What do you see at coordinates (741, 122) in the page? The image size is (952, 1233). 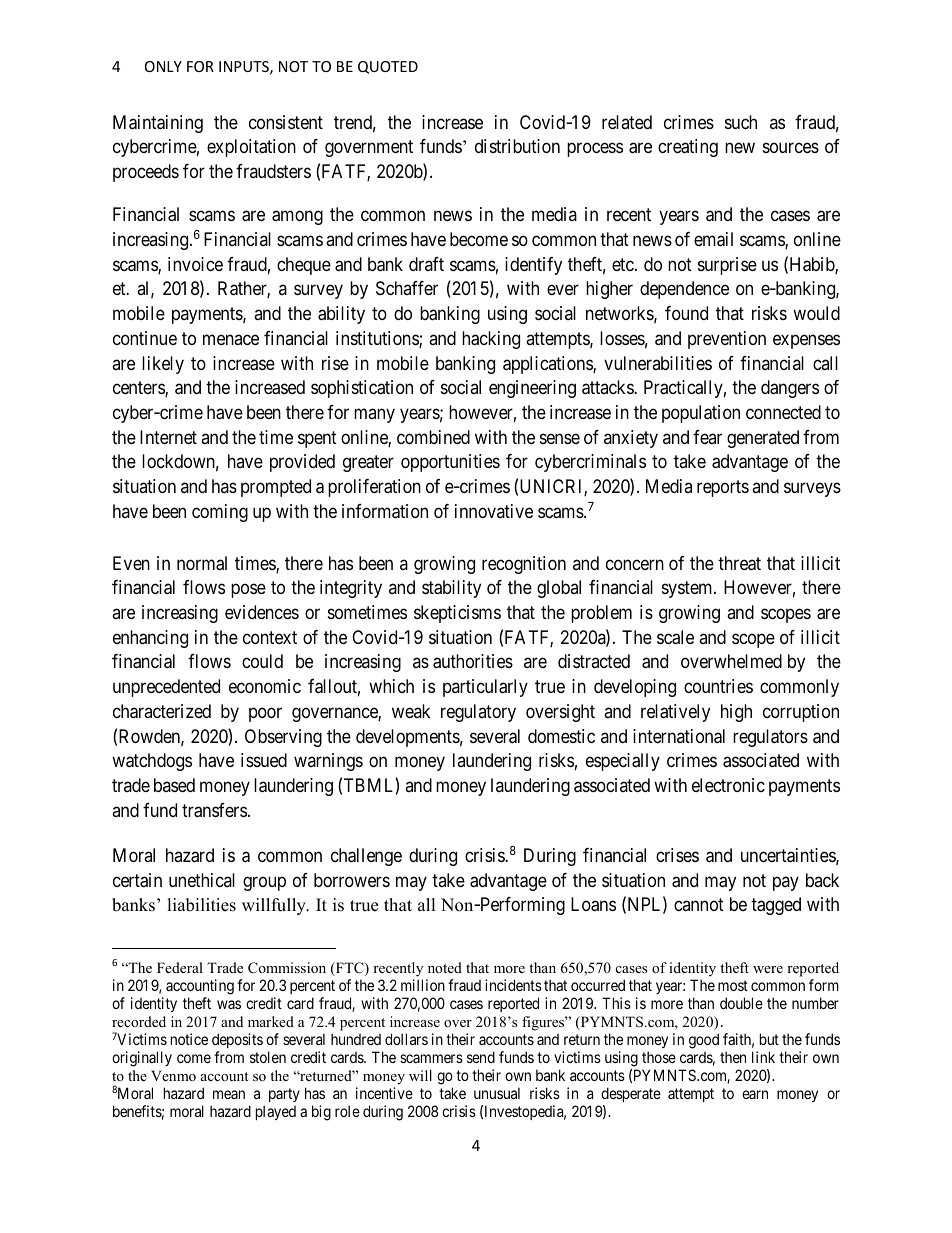 I see `such` at bounding box center [741, 122].
